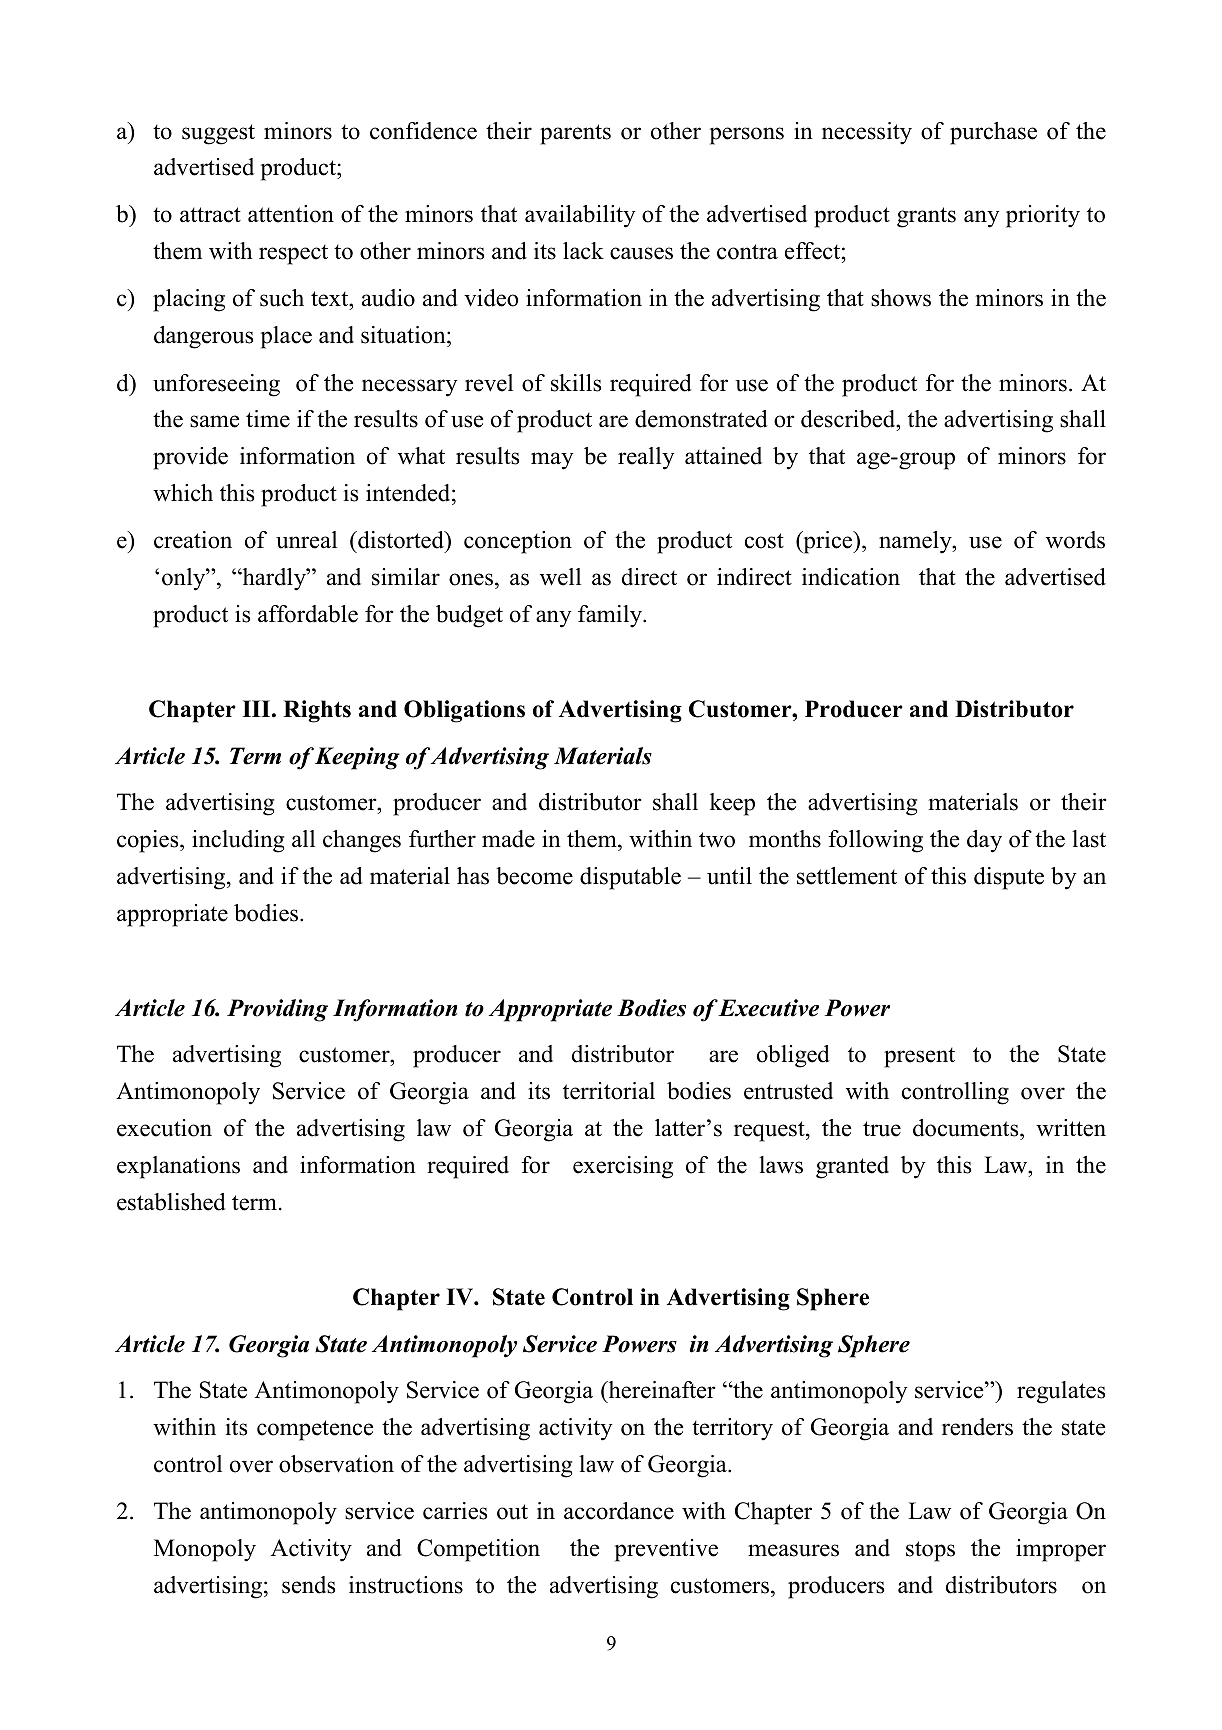  I want to click on availability, so click(580, 216).
